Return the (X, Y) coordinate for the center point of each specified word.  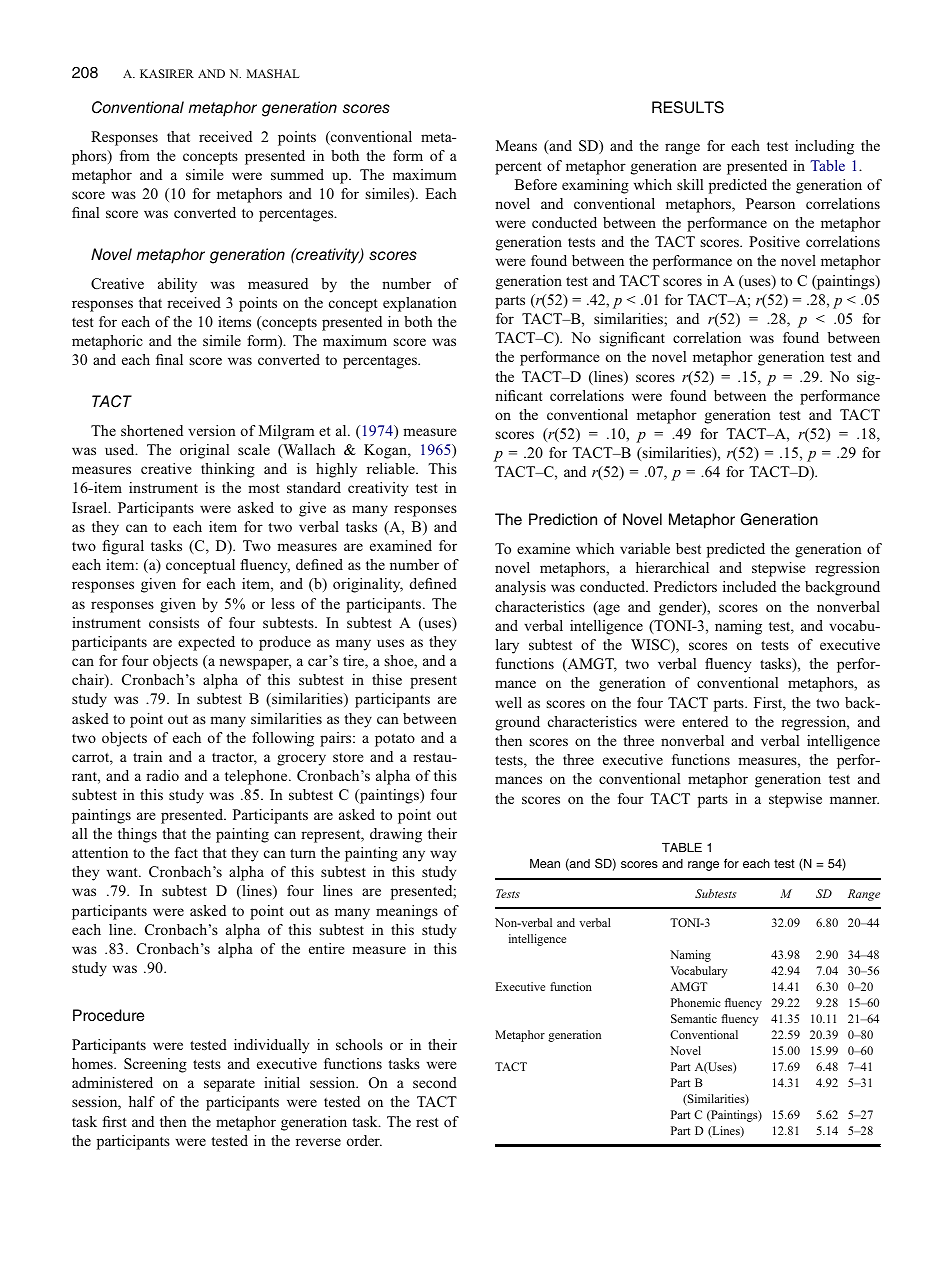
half (142, 1101)
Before (536, 184)
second (435, 1082)
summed (297, 174)
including (824, 147)
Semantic (694, 1018)
